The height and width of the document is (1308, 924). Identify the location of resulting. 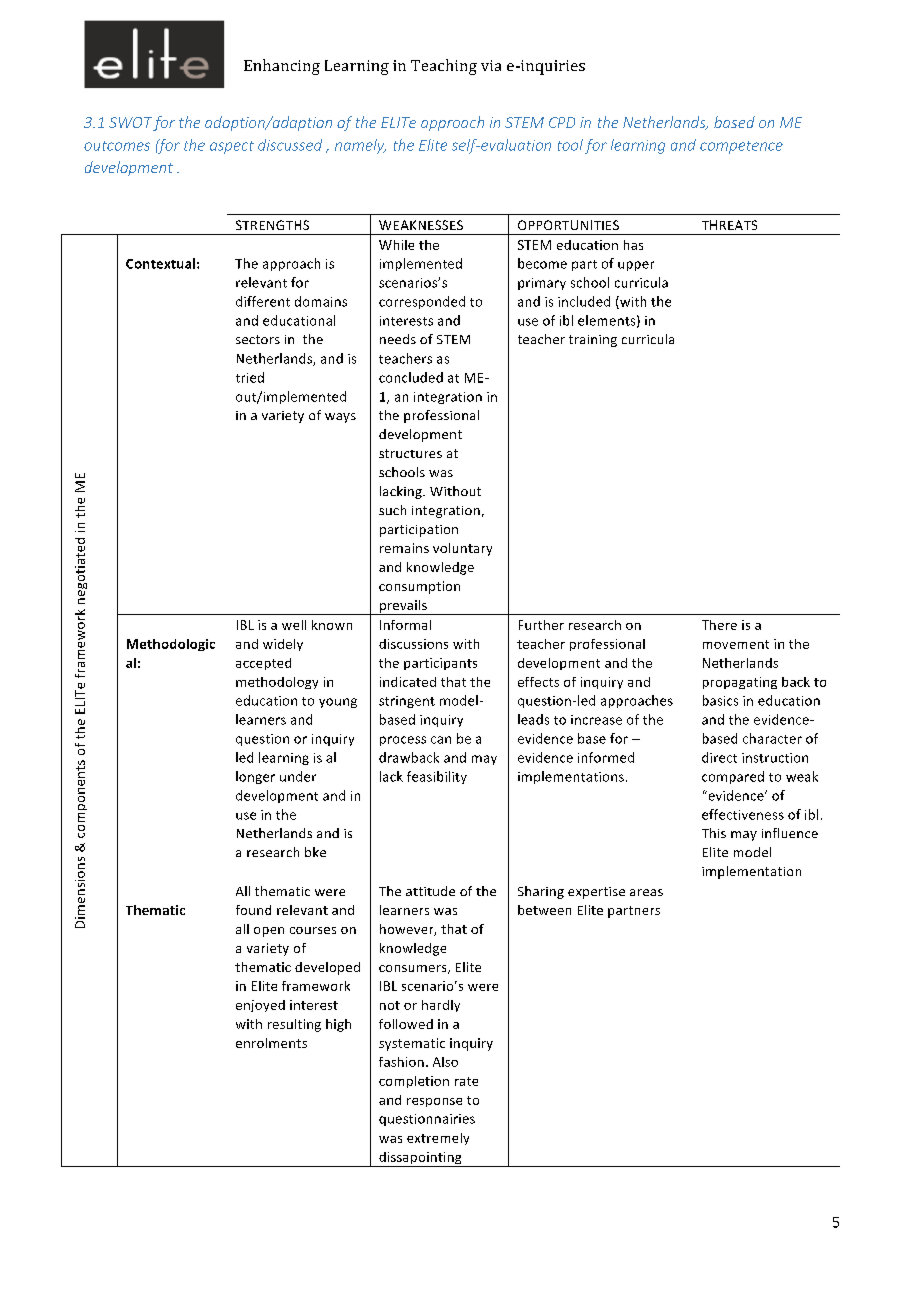
(294, 1025).
